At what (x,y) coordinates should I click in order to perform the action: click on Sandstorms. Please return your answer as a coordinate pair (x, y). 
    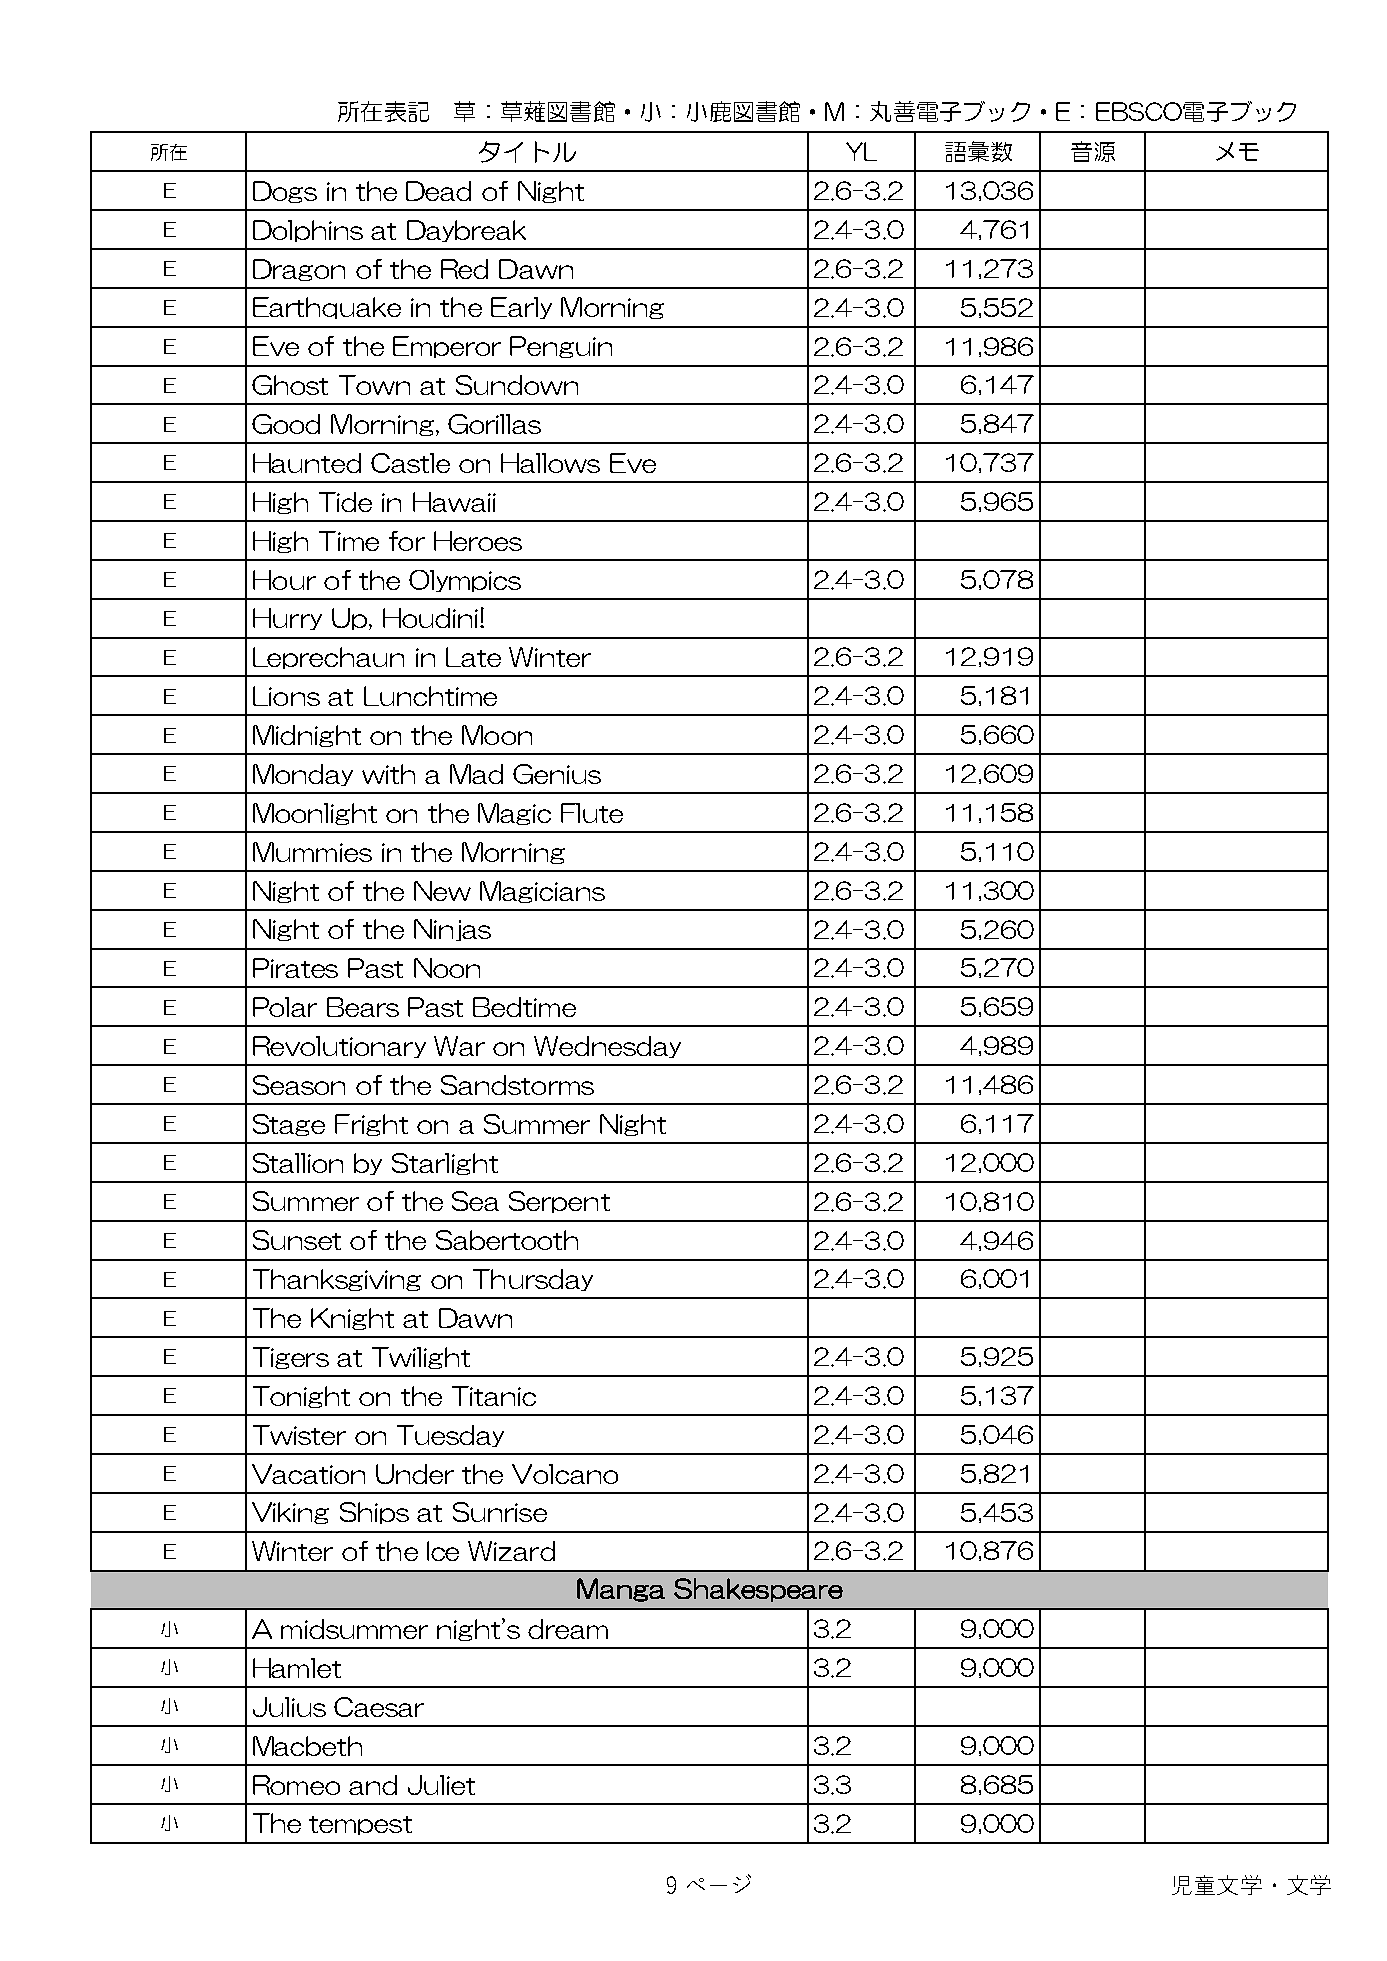
    Looking at the image, I should click on (517, 1085).
